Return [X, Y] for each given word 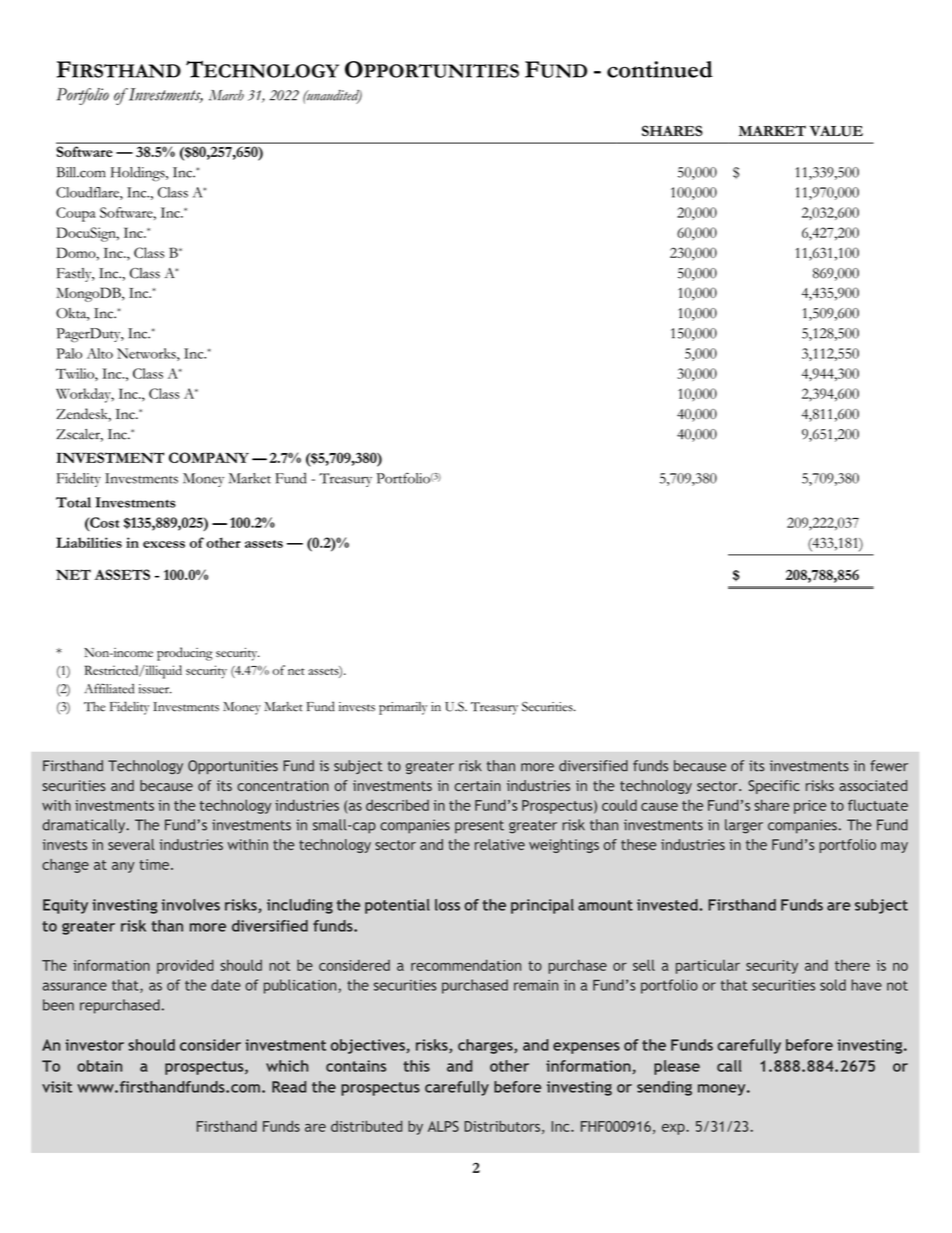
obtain [99, 1066]
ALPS [443, 1126]
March [226, 95]
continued [660, 69]
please [677, 1067]
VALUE [836, 131]
